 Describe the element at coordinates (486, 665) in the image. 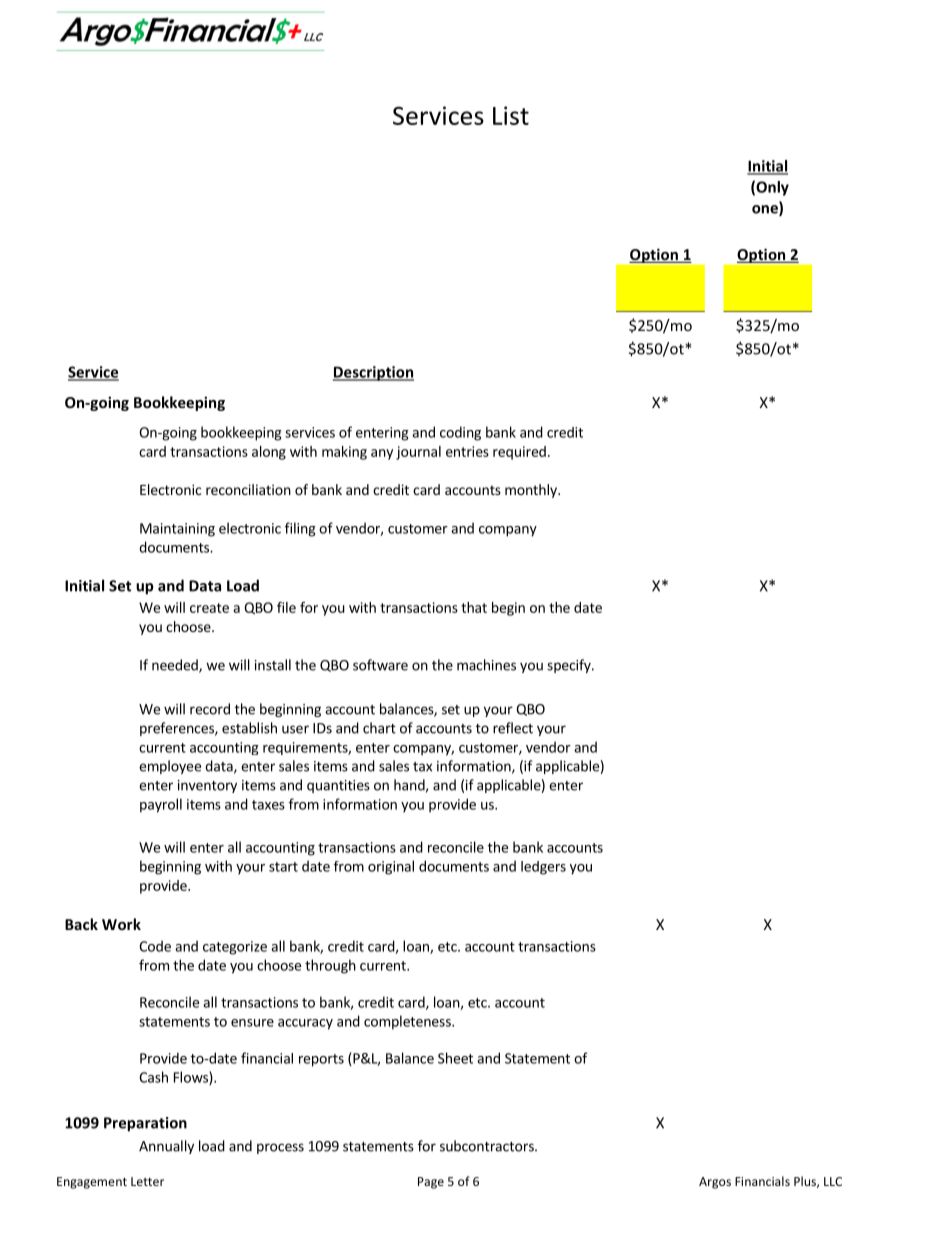

I see `machines` at that location.
